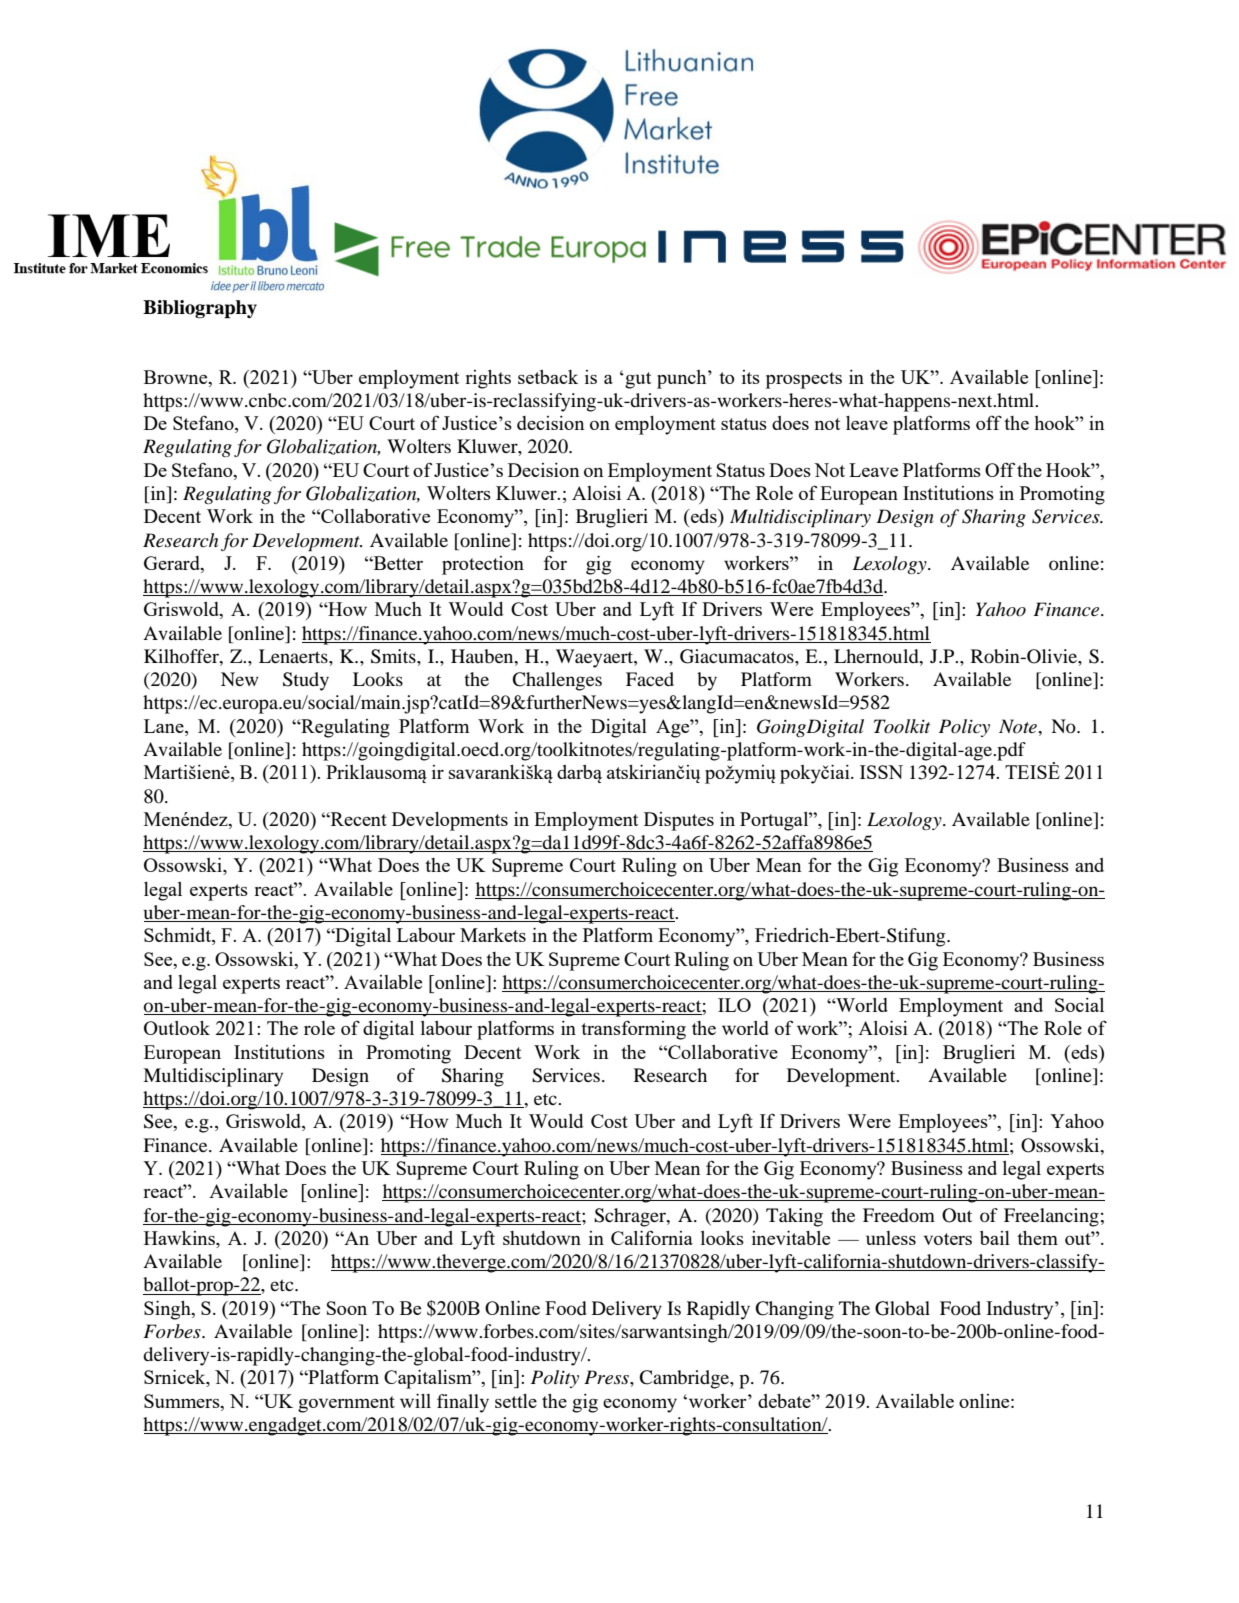  Describe the element at coordinates (881, 772) in the image. I see `ISSN` at that location.
